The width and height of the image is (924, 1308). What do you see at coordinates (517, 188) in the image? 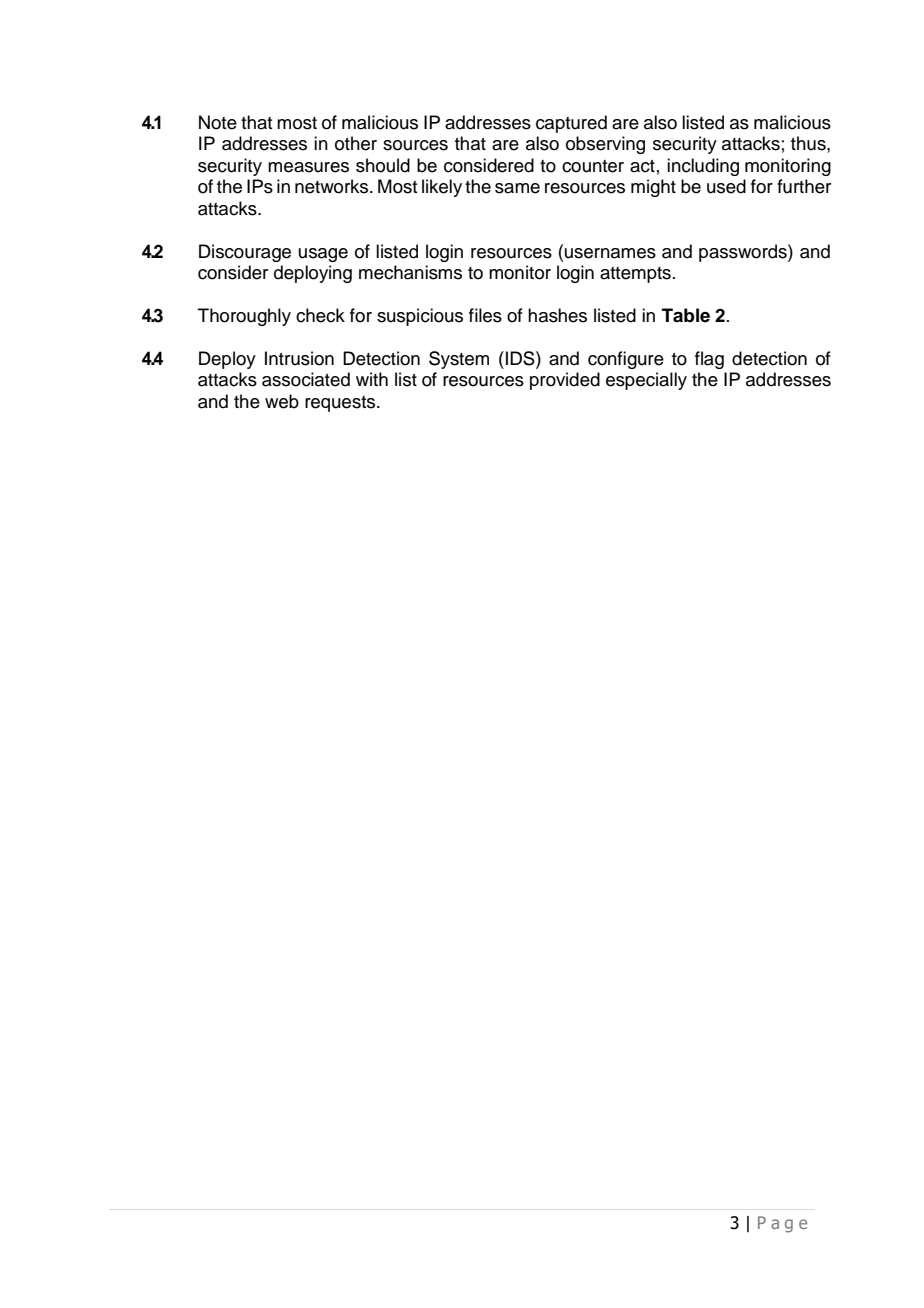
I see `same` at bounding box center [517, 188].
